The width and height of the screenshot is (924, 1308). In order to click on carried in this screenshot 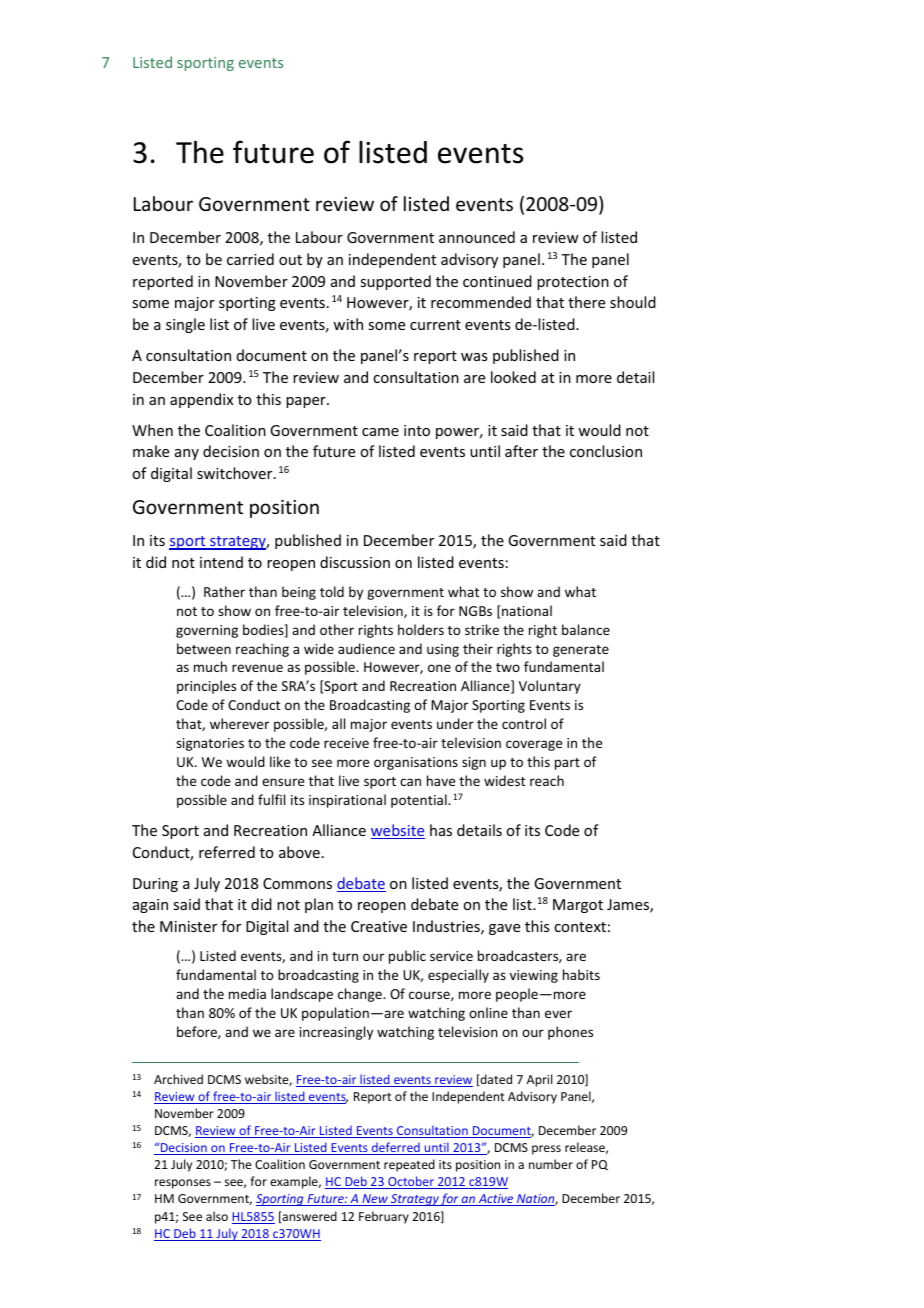, I will do `click(250, 259)`.
